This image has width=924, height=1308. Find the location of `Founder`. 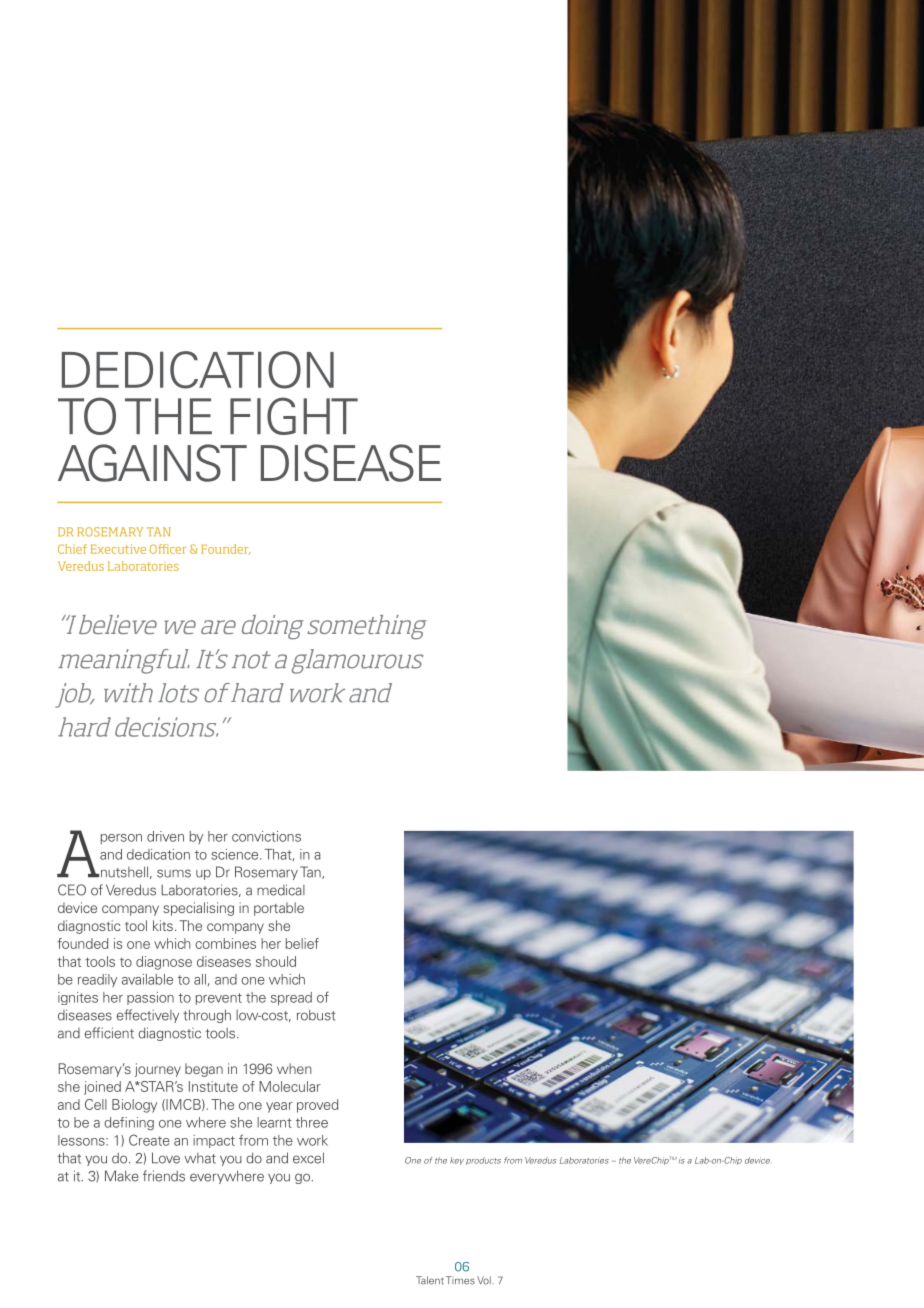

Founder is located at coordinates (226, 549).
